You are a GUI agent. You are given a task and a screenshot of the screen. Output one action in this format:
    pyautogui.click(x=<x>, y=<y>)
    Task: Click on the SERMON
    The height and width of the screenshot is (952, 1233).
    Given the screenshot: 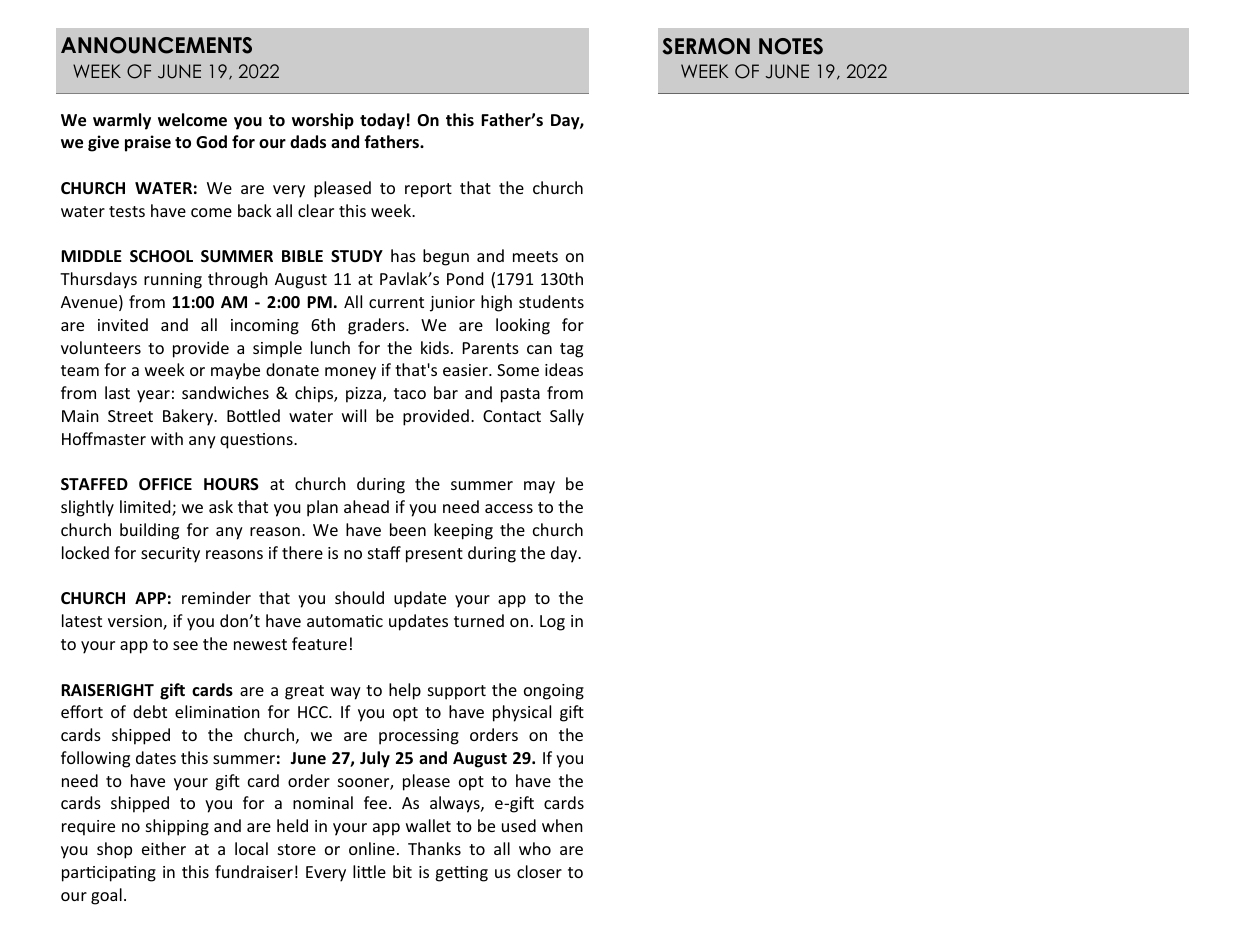 What is the action you would take?
    pyautogui.click(x=706, y=46)
